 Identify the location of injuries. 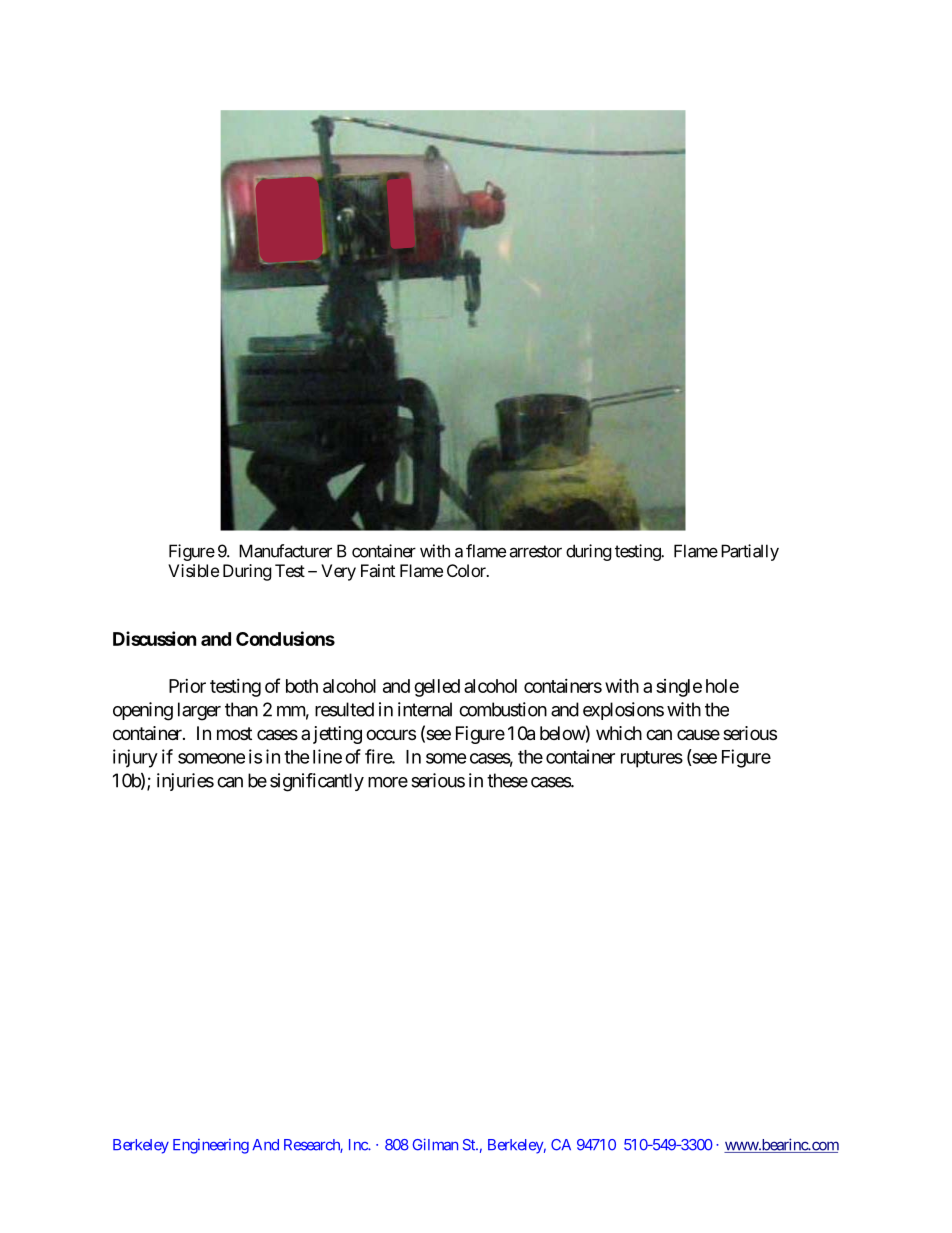
(185, 782).
